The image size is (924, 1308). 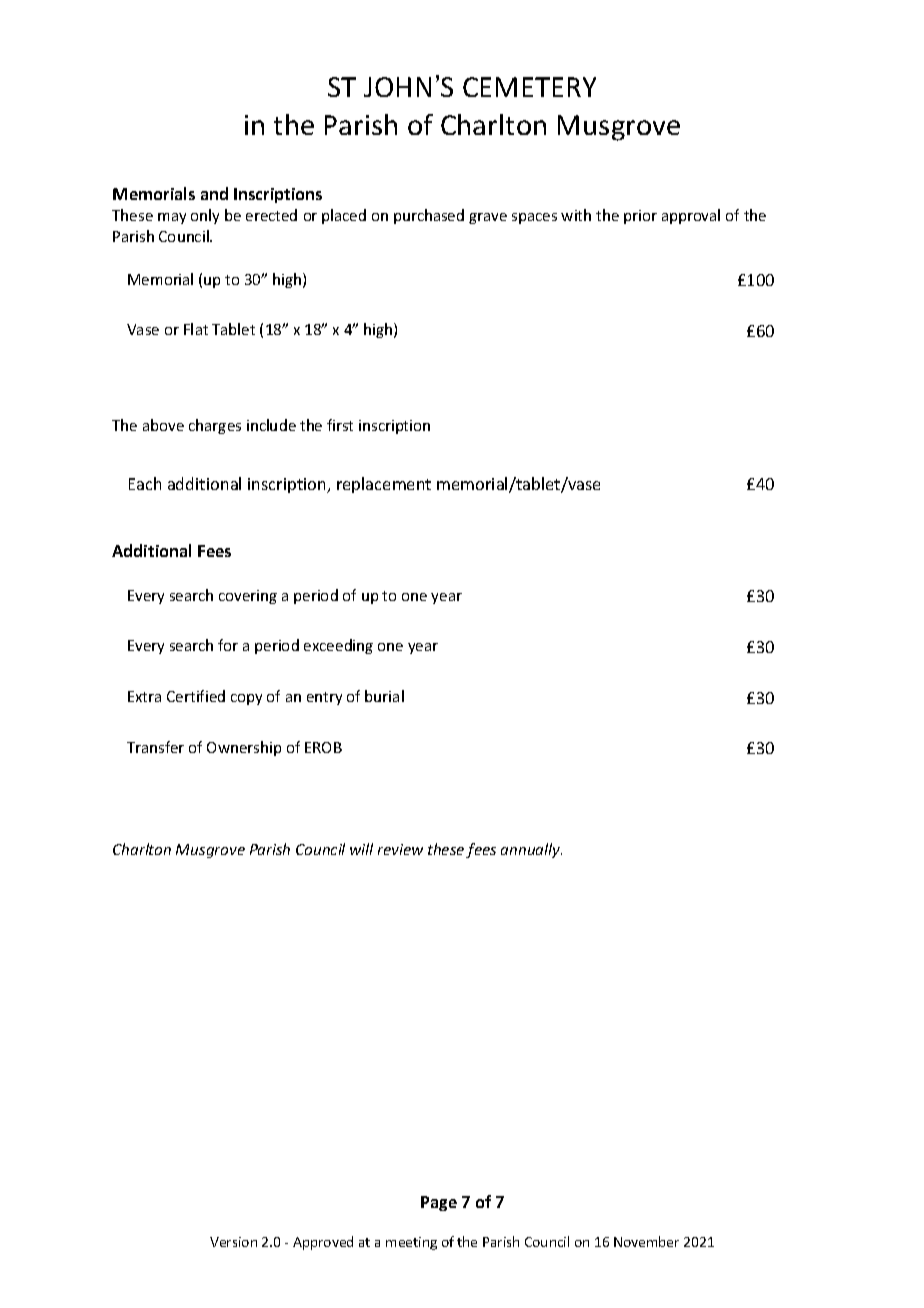 What do you see at coordinates (640, 217) in the screenshot?
I see `prior` at bounding box center [640, 217].
